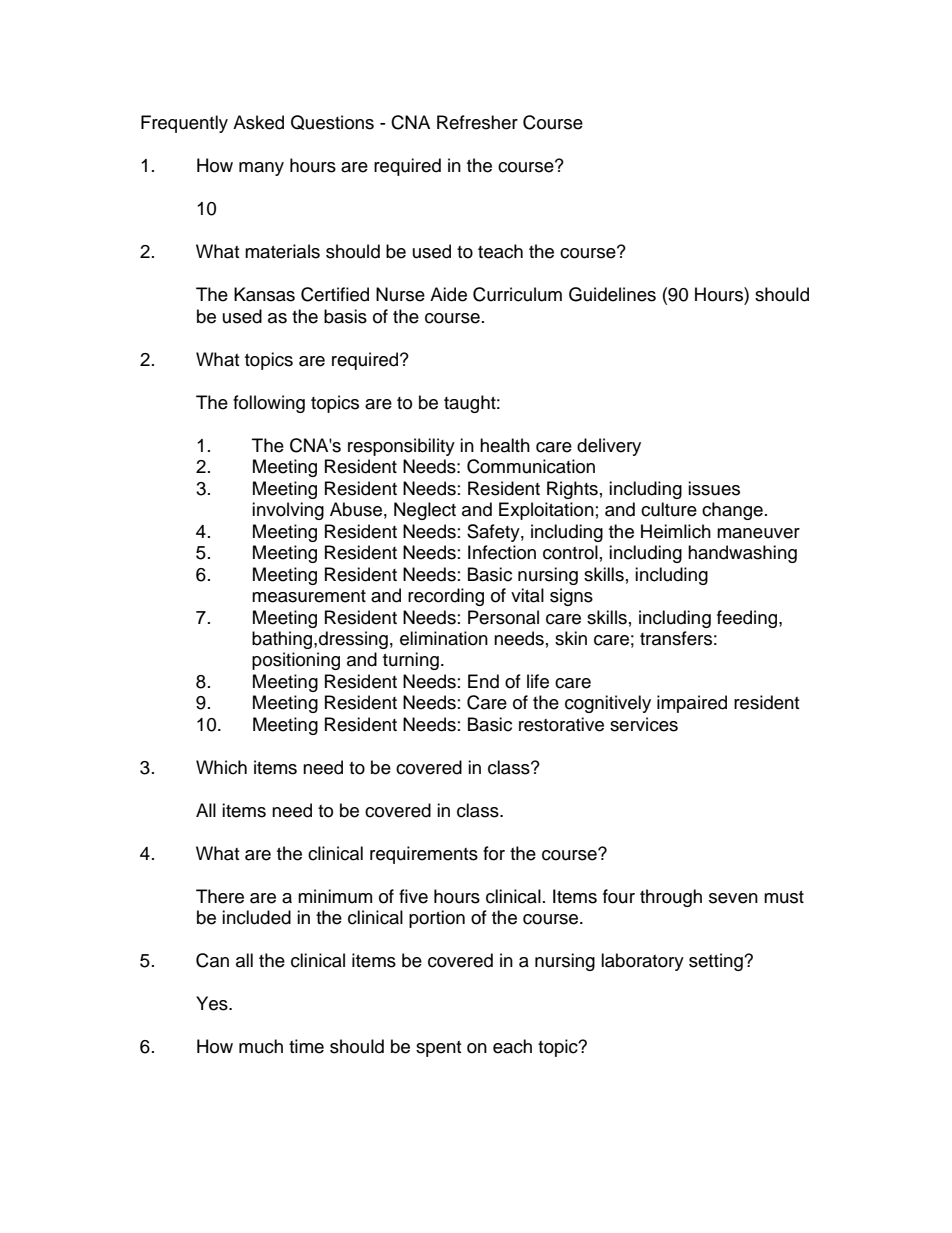 The image size is (952, 1233). Describe the element at coordinates (742, 554) in the screenshot. I see `handwashing` at that location.
